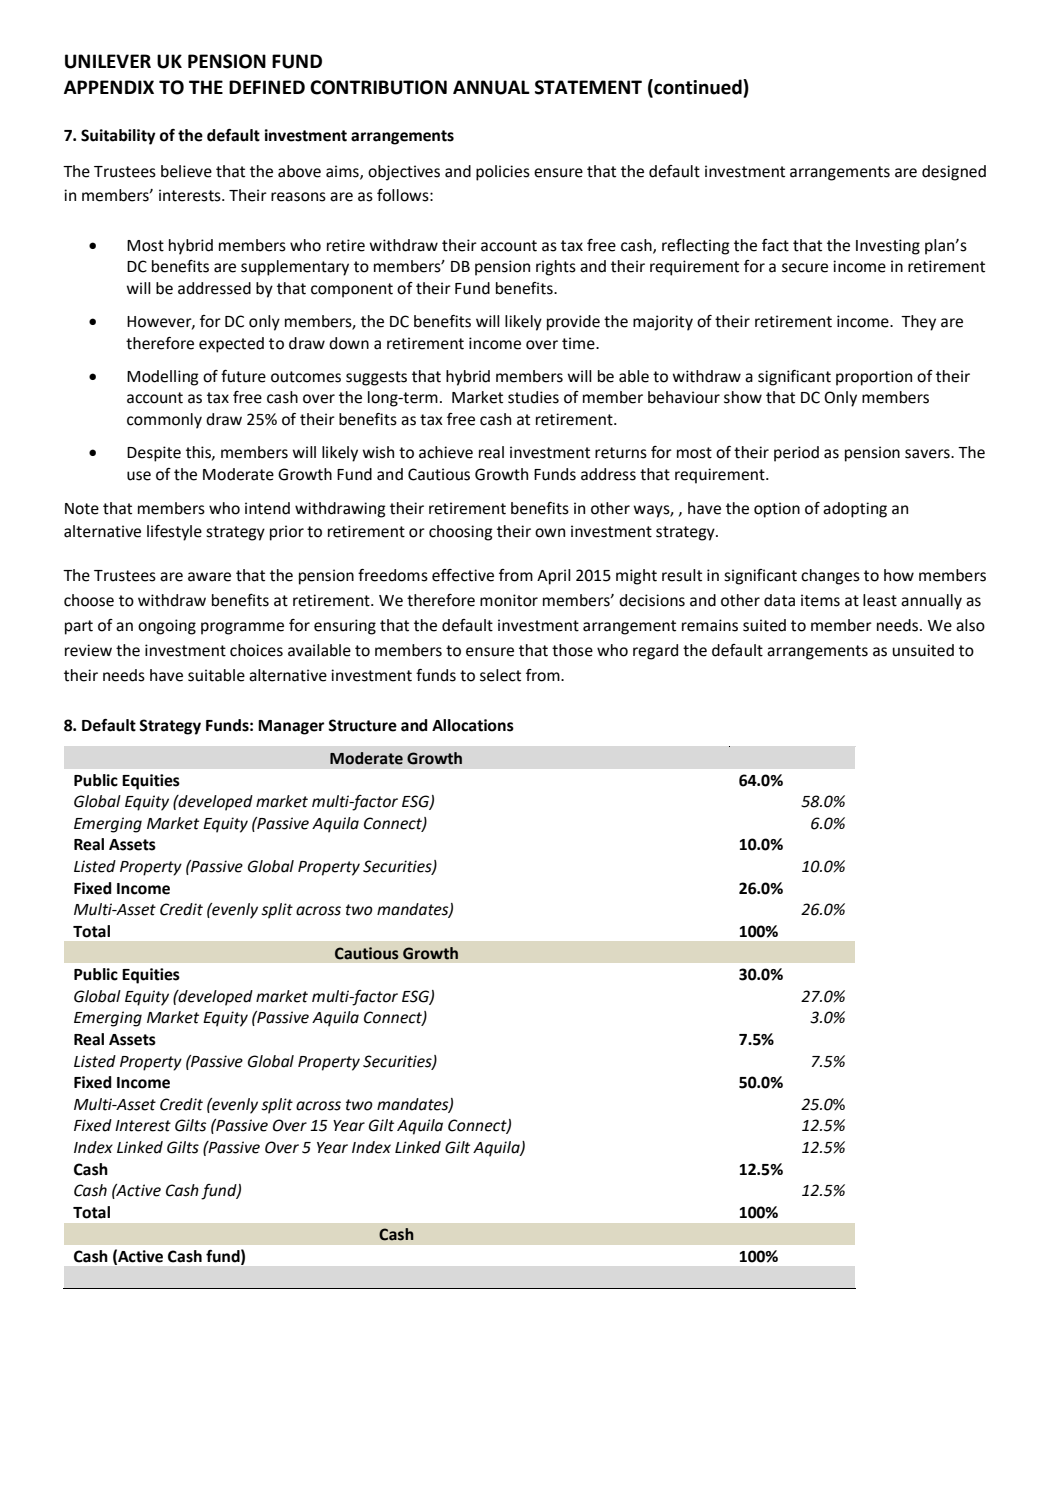 The width and height of the page is (1055, 1492). Describe the element at coordinates (295, 268) in the page. I see `supplementary` at that location.
